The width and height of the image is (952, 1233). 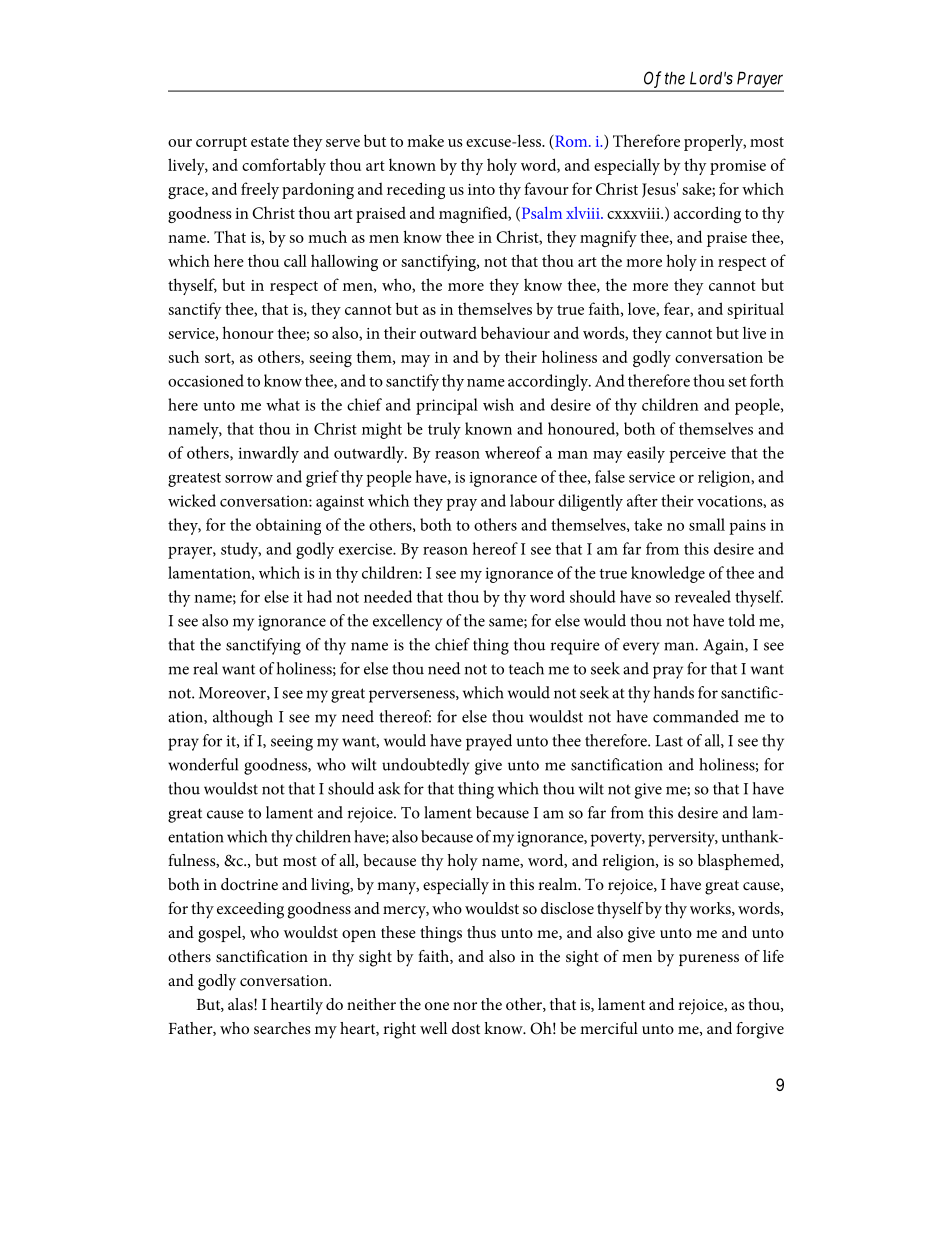 I want to click on revealed, so click(x=703, y=596).
